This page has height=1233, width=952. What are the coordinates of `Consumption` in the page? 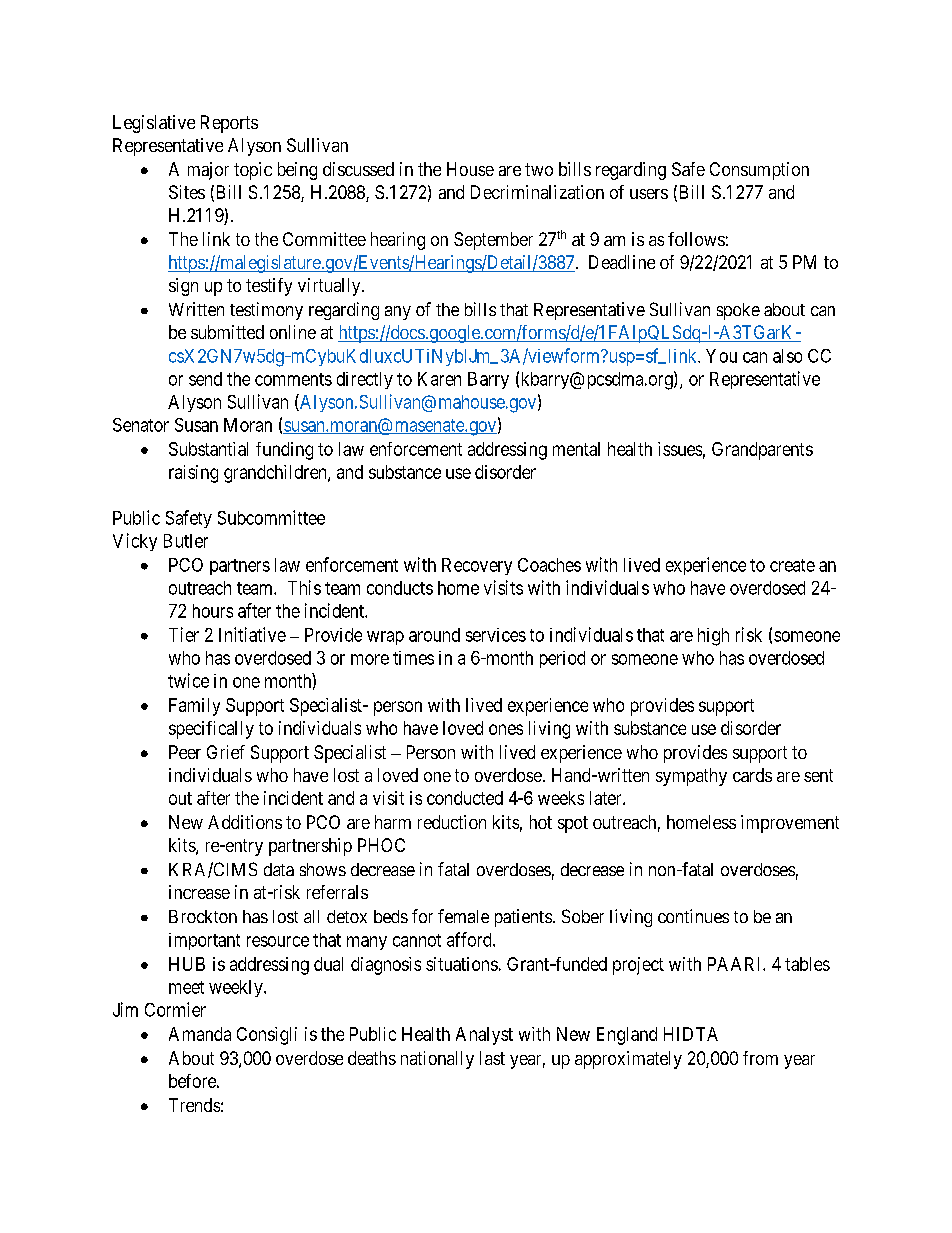 It's located at (759, 171).
